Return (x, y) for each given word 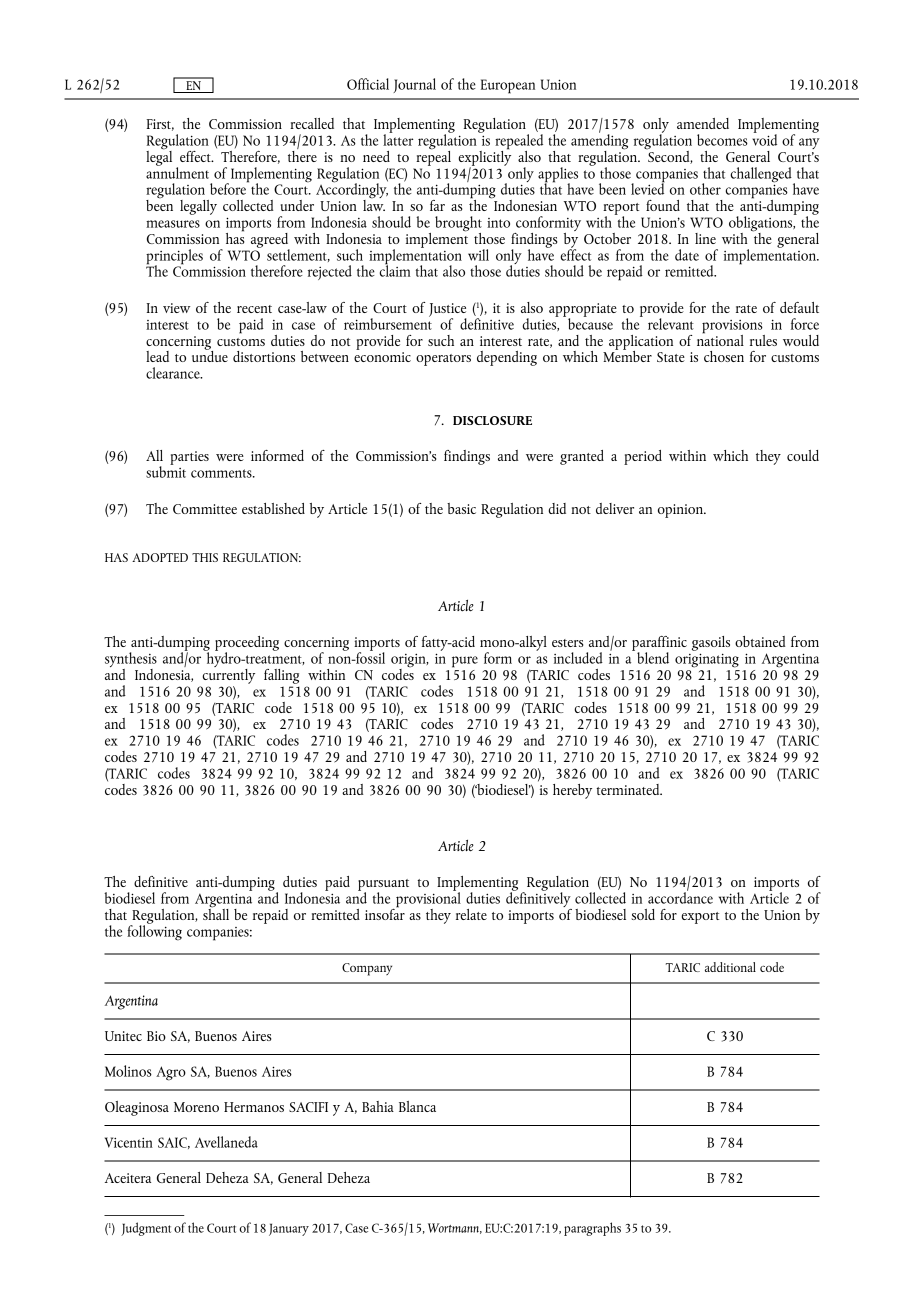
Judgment (146, 1229)
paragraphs (592, 1229)
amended (703, 123)
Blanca (417, 1106)
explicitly (484, 158)
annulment (177, 171)
